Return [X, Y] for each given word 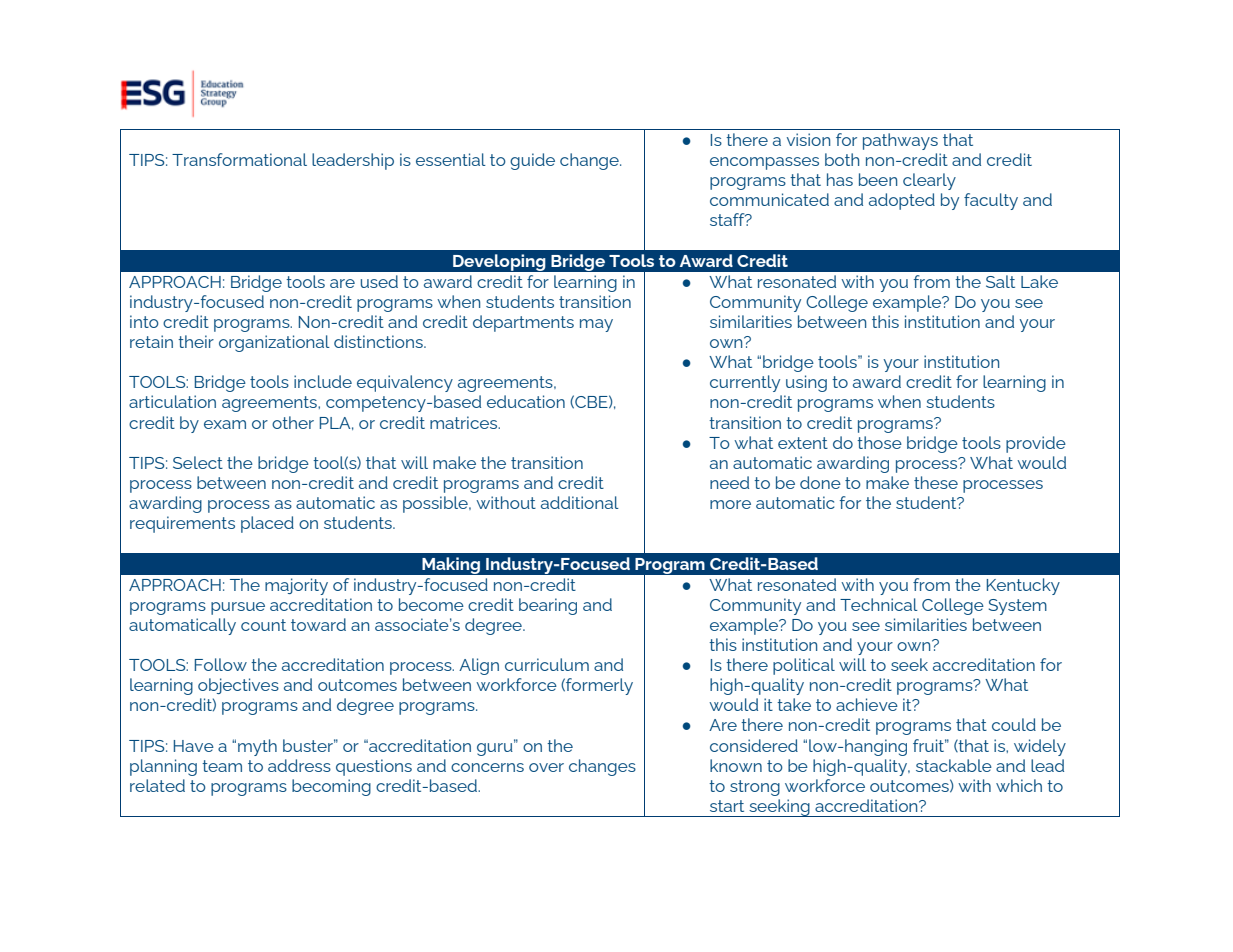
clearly [929, 181]
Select [198, 462]
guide [532, 161]
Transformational [239, 159]
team [222, 766]
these [936, 482]
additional [580, 502]
